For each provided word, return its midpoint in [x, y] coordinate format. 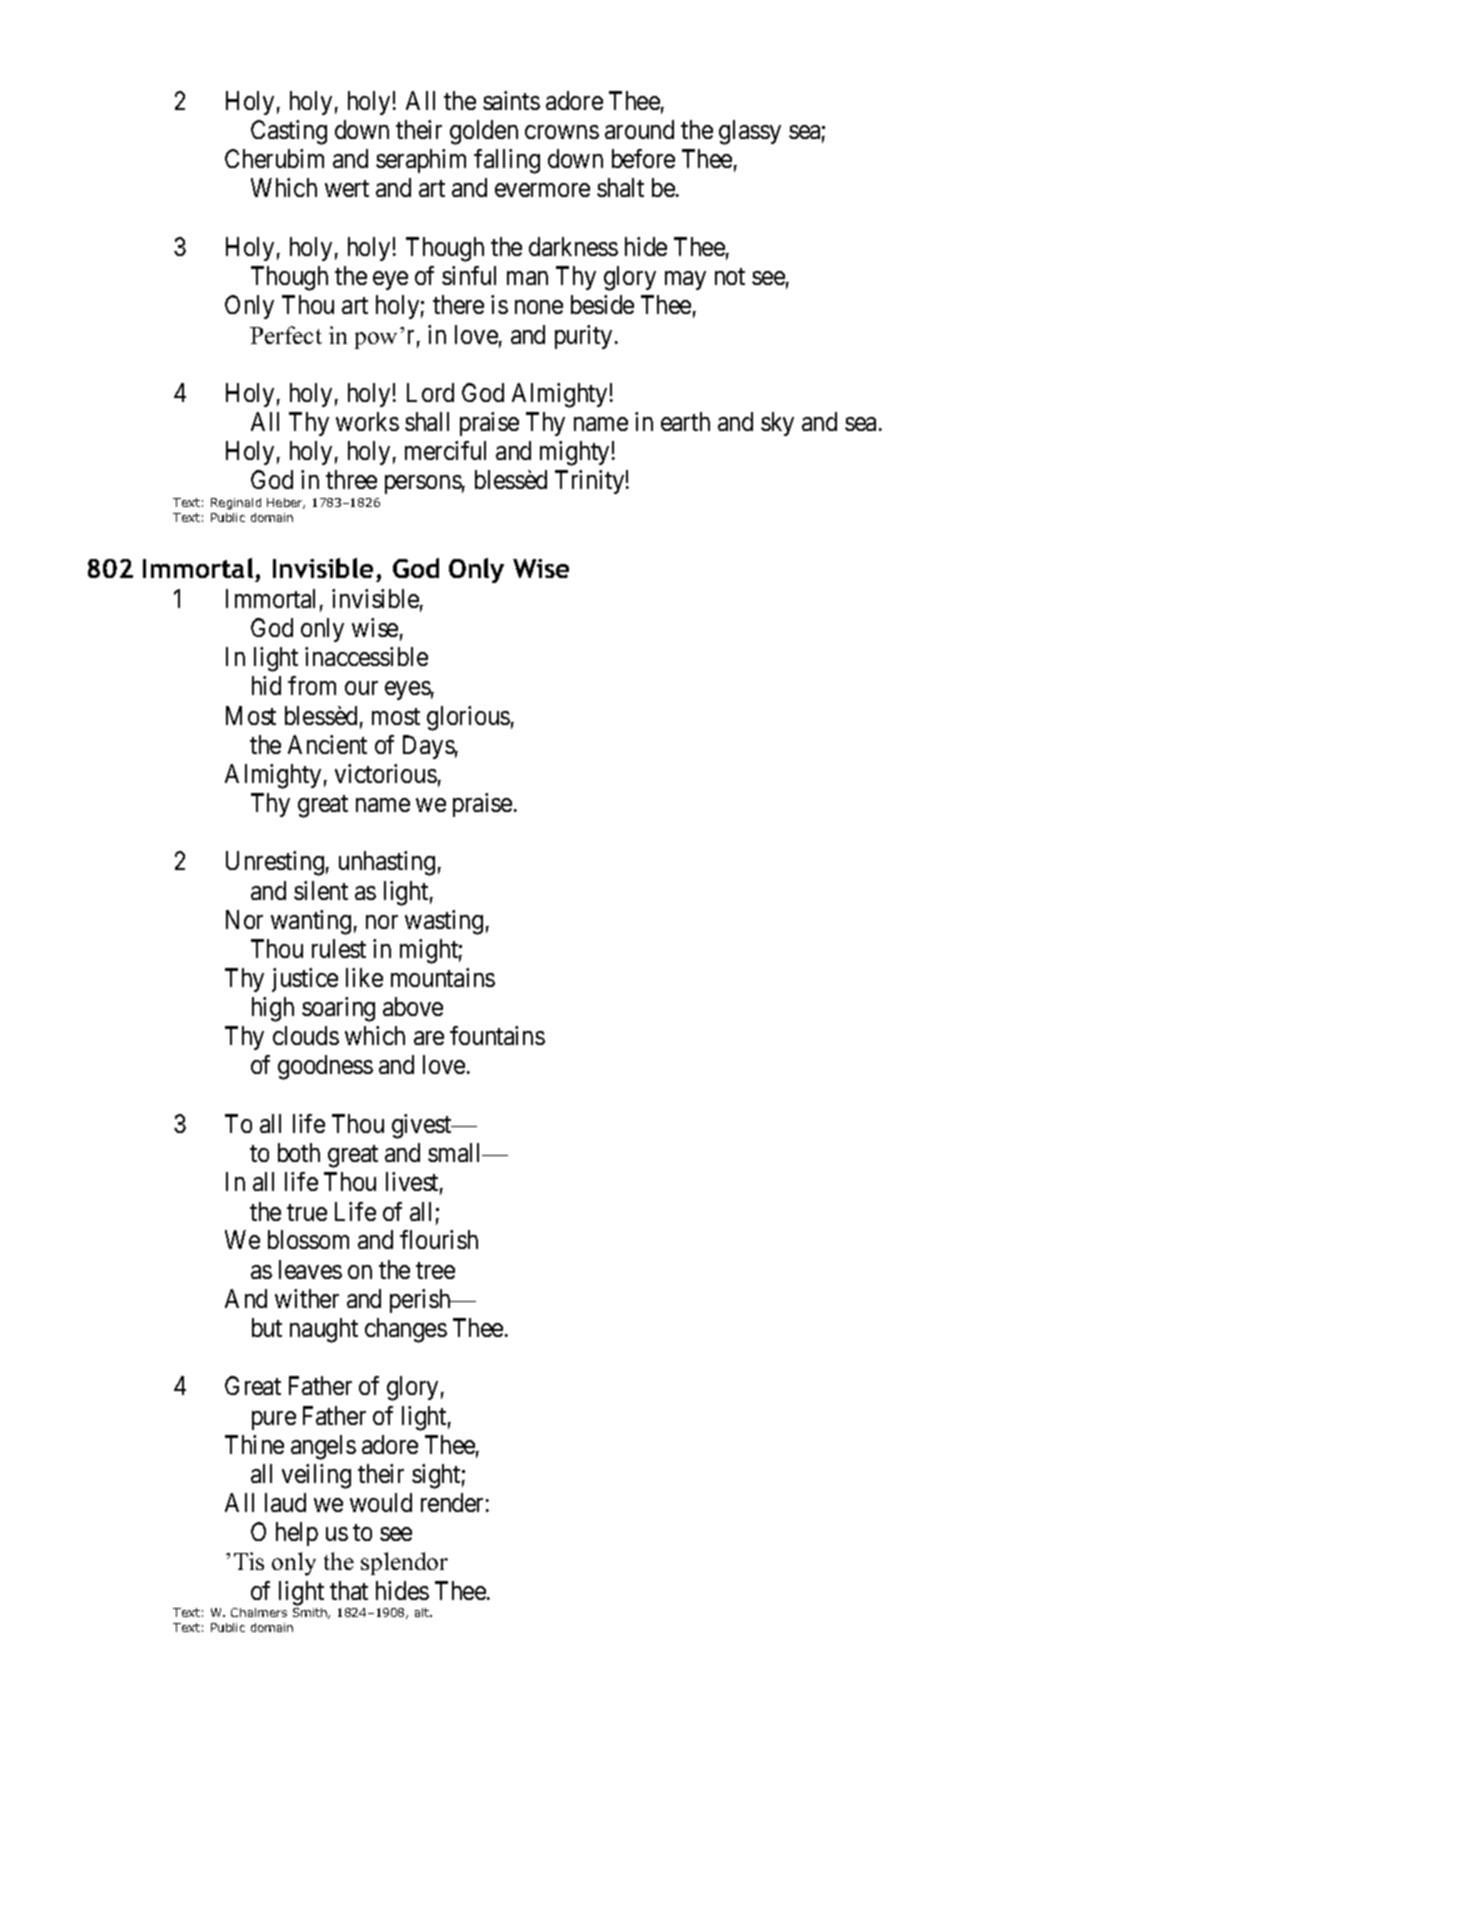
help [297, 1534]
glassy [750, 132]
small [456, 1152]
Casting [289, 132]
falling [507, 161]
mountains [443, 977]
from [312, 685]
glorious [468, 718]
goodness [325, 1067]
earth [685, 421]
